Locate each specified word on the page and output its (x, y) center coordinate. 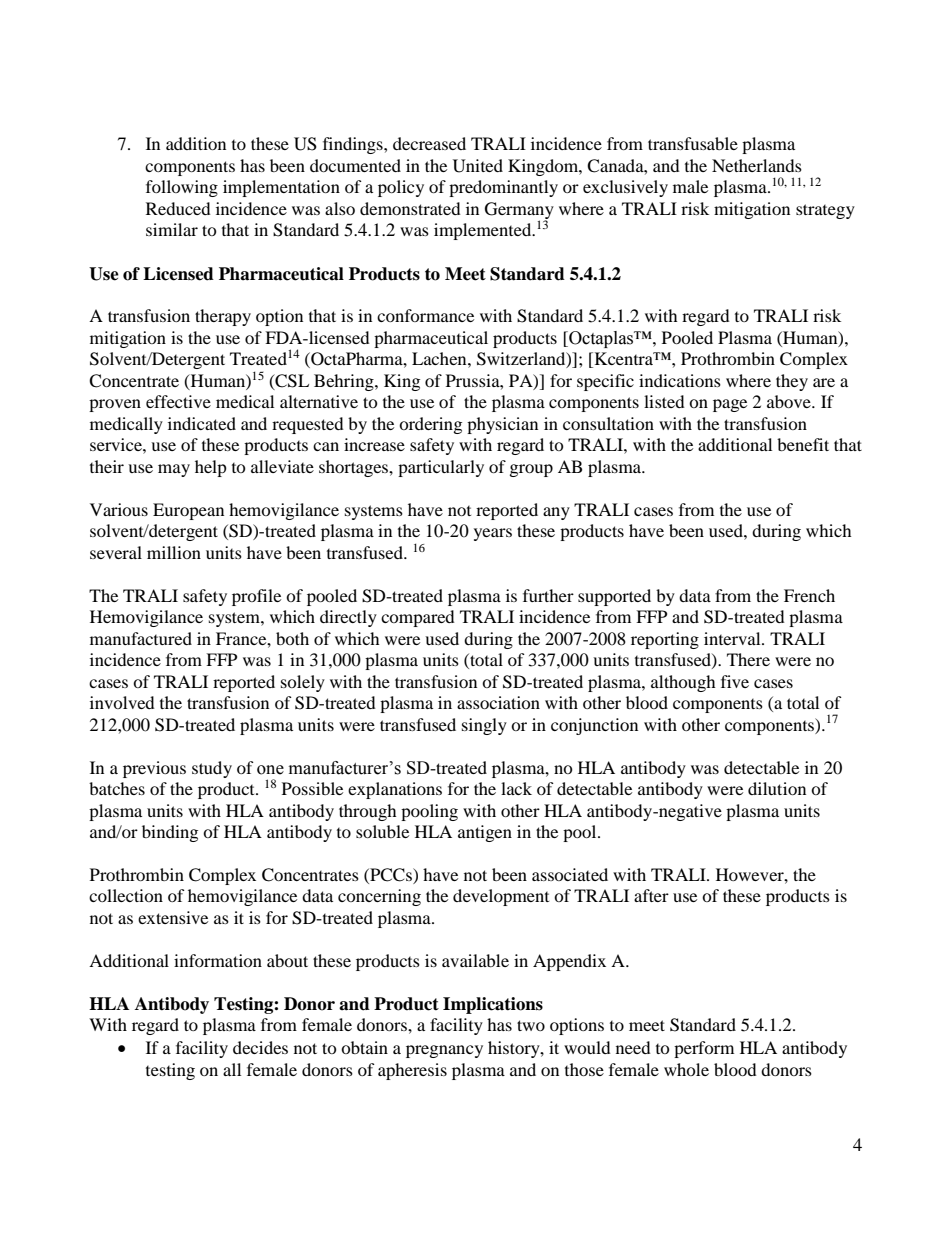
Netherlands (757, 165)
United (478, 166)
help (211, 468)
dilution (777, 788)
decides (260, 1047)
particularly (441, 468)
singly (484, 726)
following (182, 188)
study (212, 769)
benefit (803, 444)
